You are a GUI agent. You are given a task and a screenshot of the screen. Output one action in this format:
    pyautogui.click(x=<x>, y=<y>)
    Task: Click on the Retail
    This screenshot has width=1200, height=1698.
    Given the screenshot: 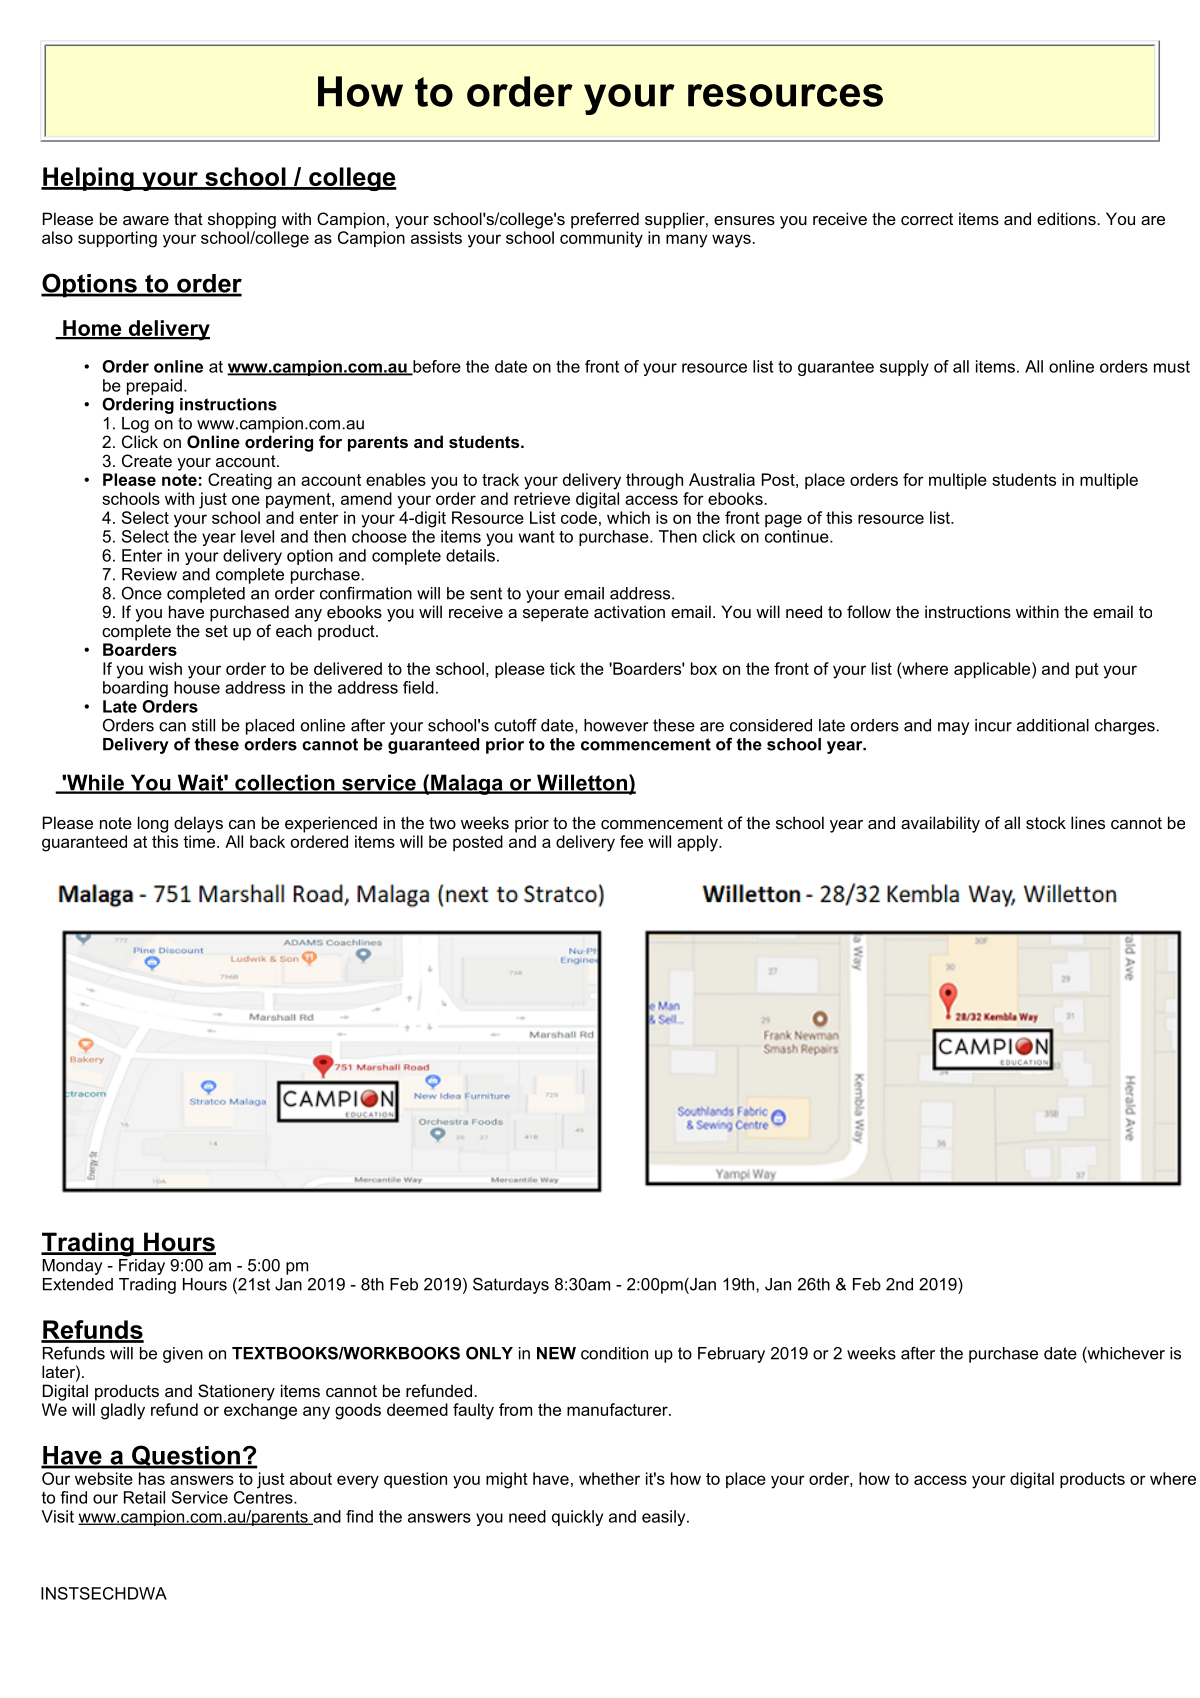 What is the action you would take?
    pyautogui.click(x=144, y=1497)
